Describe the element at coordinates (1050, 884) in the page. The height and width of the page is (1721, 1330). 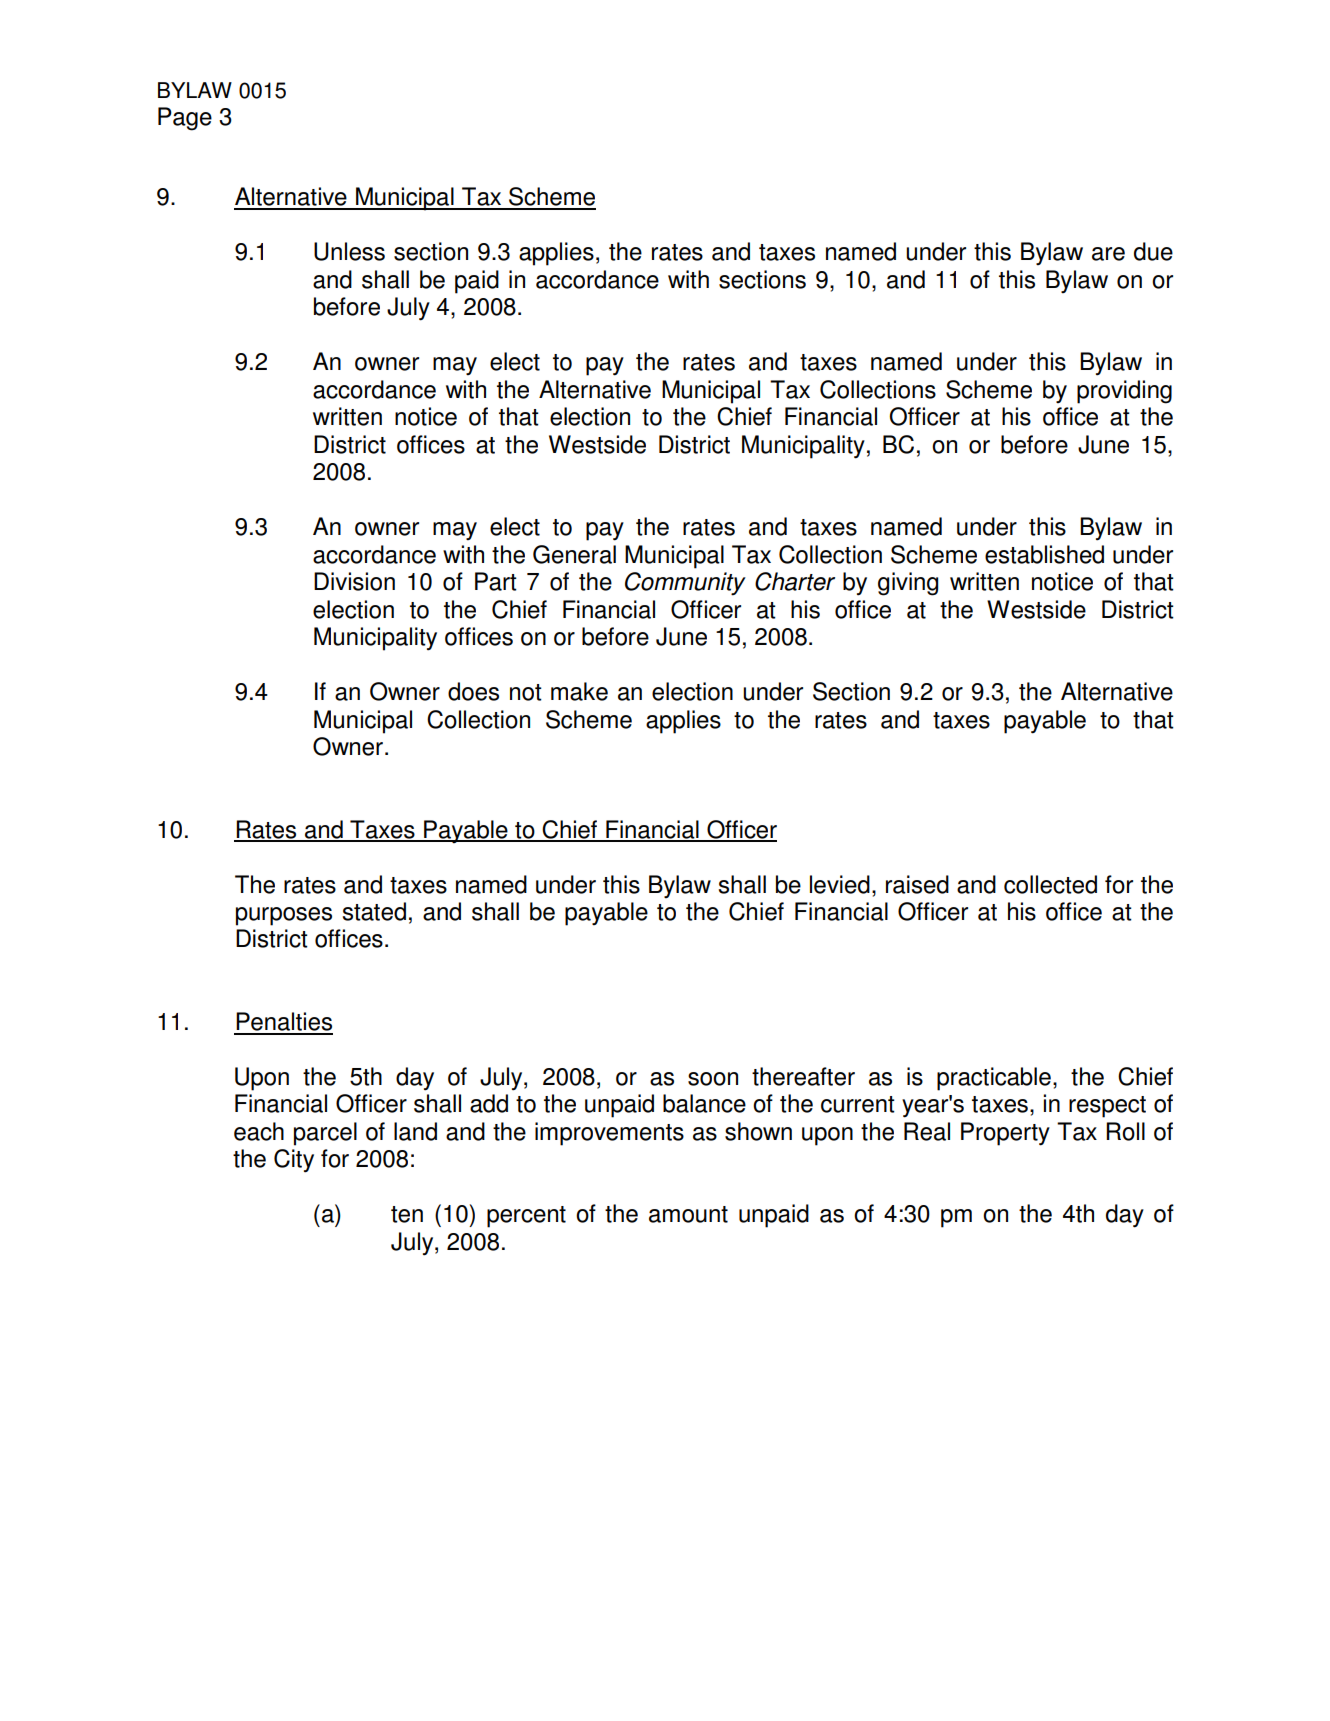
I see `collected` at that location.
